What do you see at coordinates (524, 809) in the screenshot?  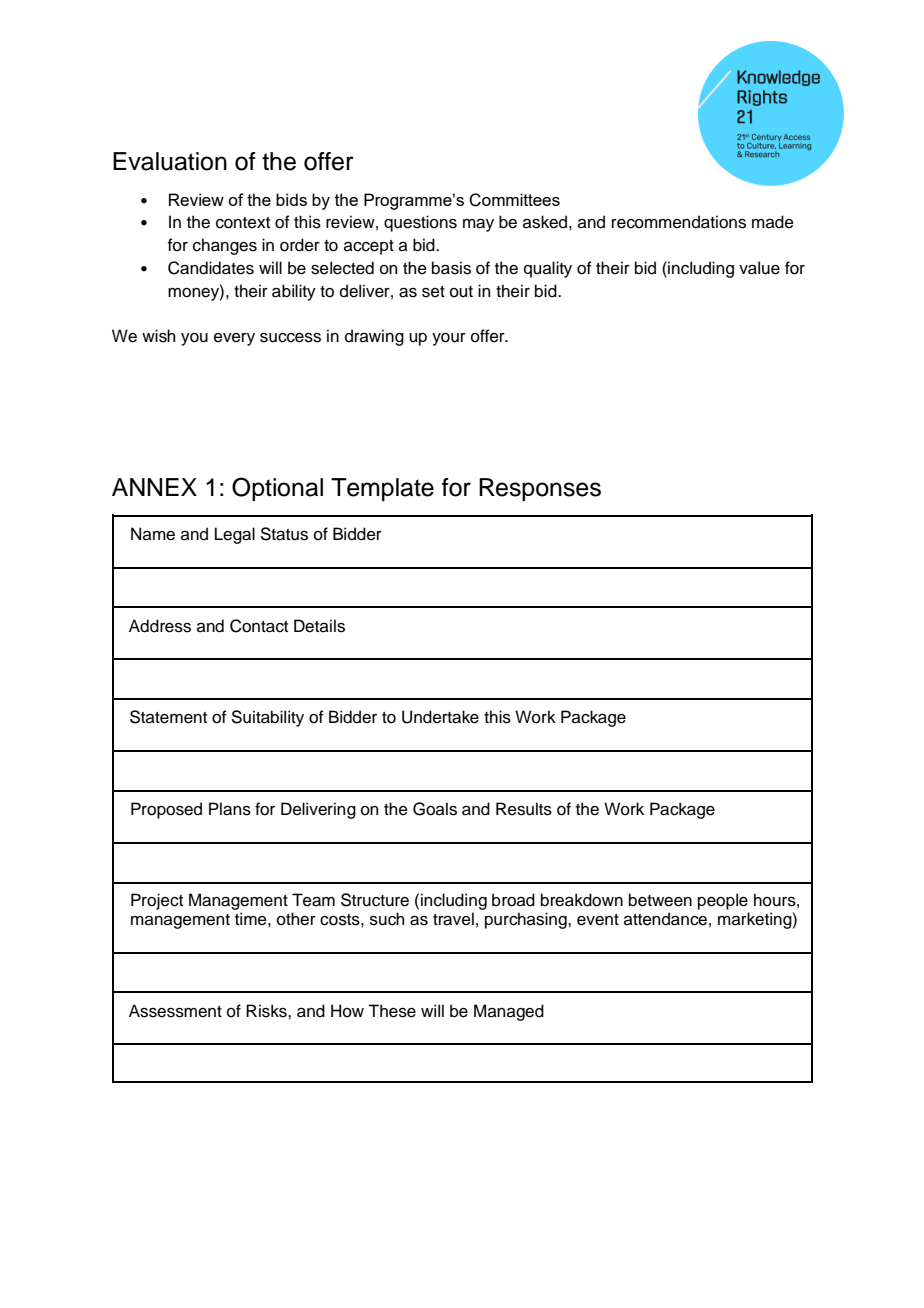 I see `Results` at bounding box center [524, 809].
